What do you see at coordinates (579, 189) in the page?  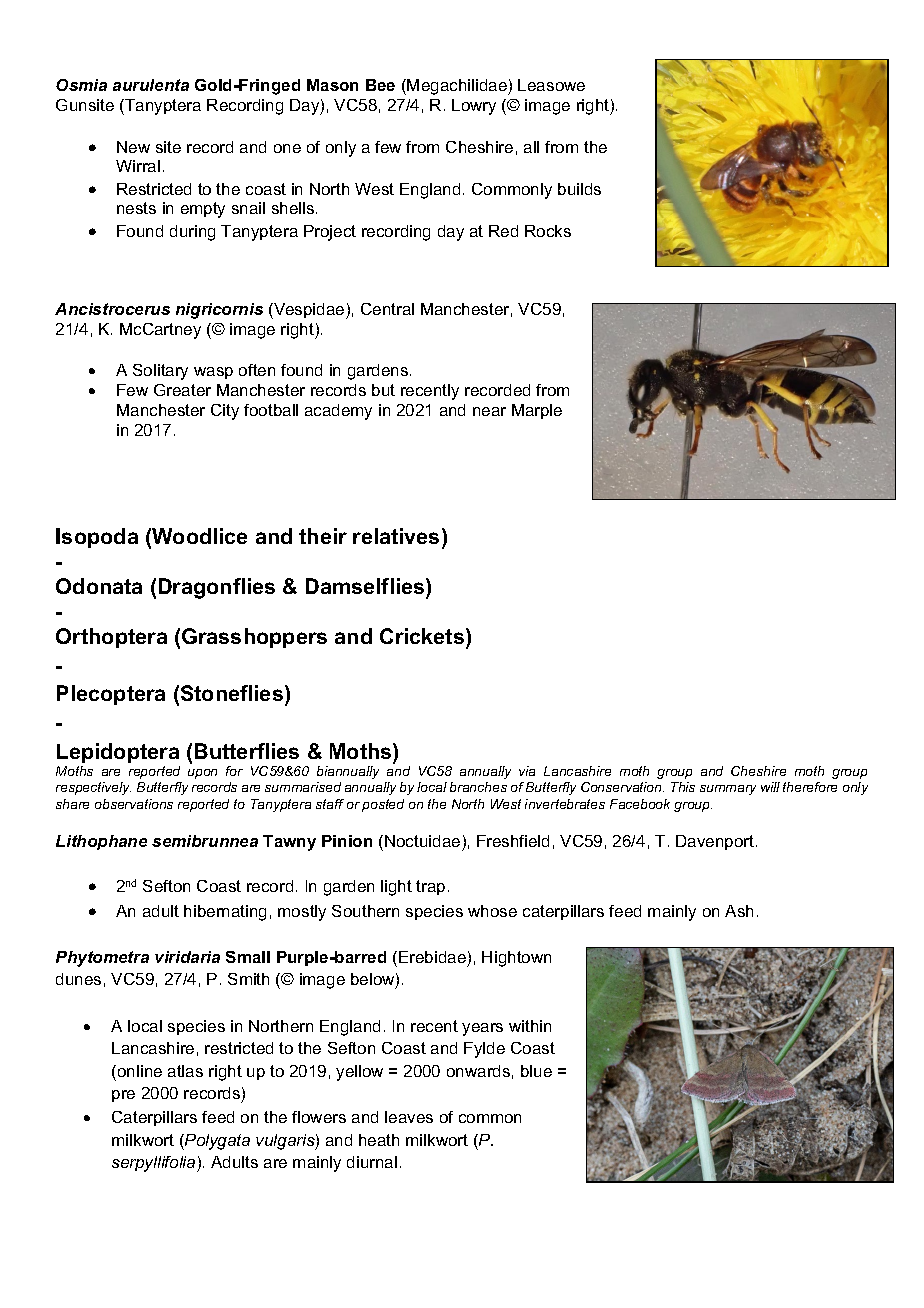 I see `builds` at bounding box center [579, 189].
